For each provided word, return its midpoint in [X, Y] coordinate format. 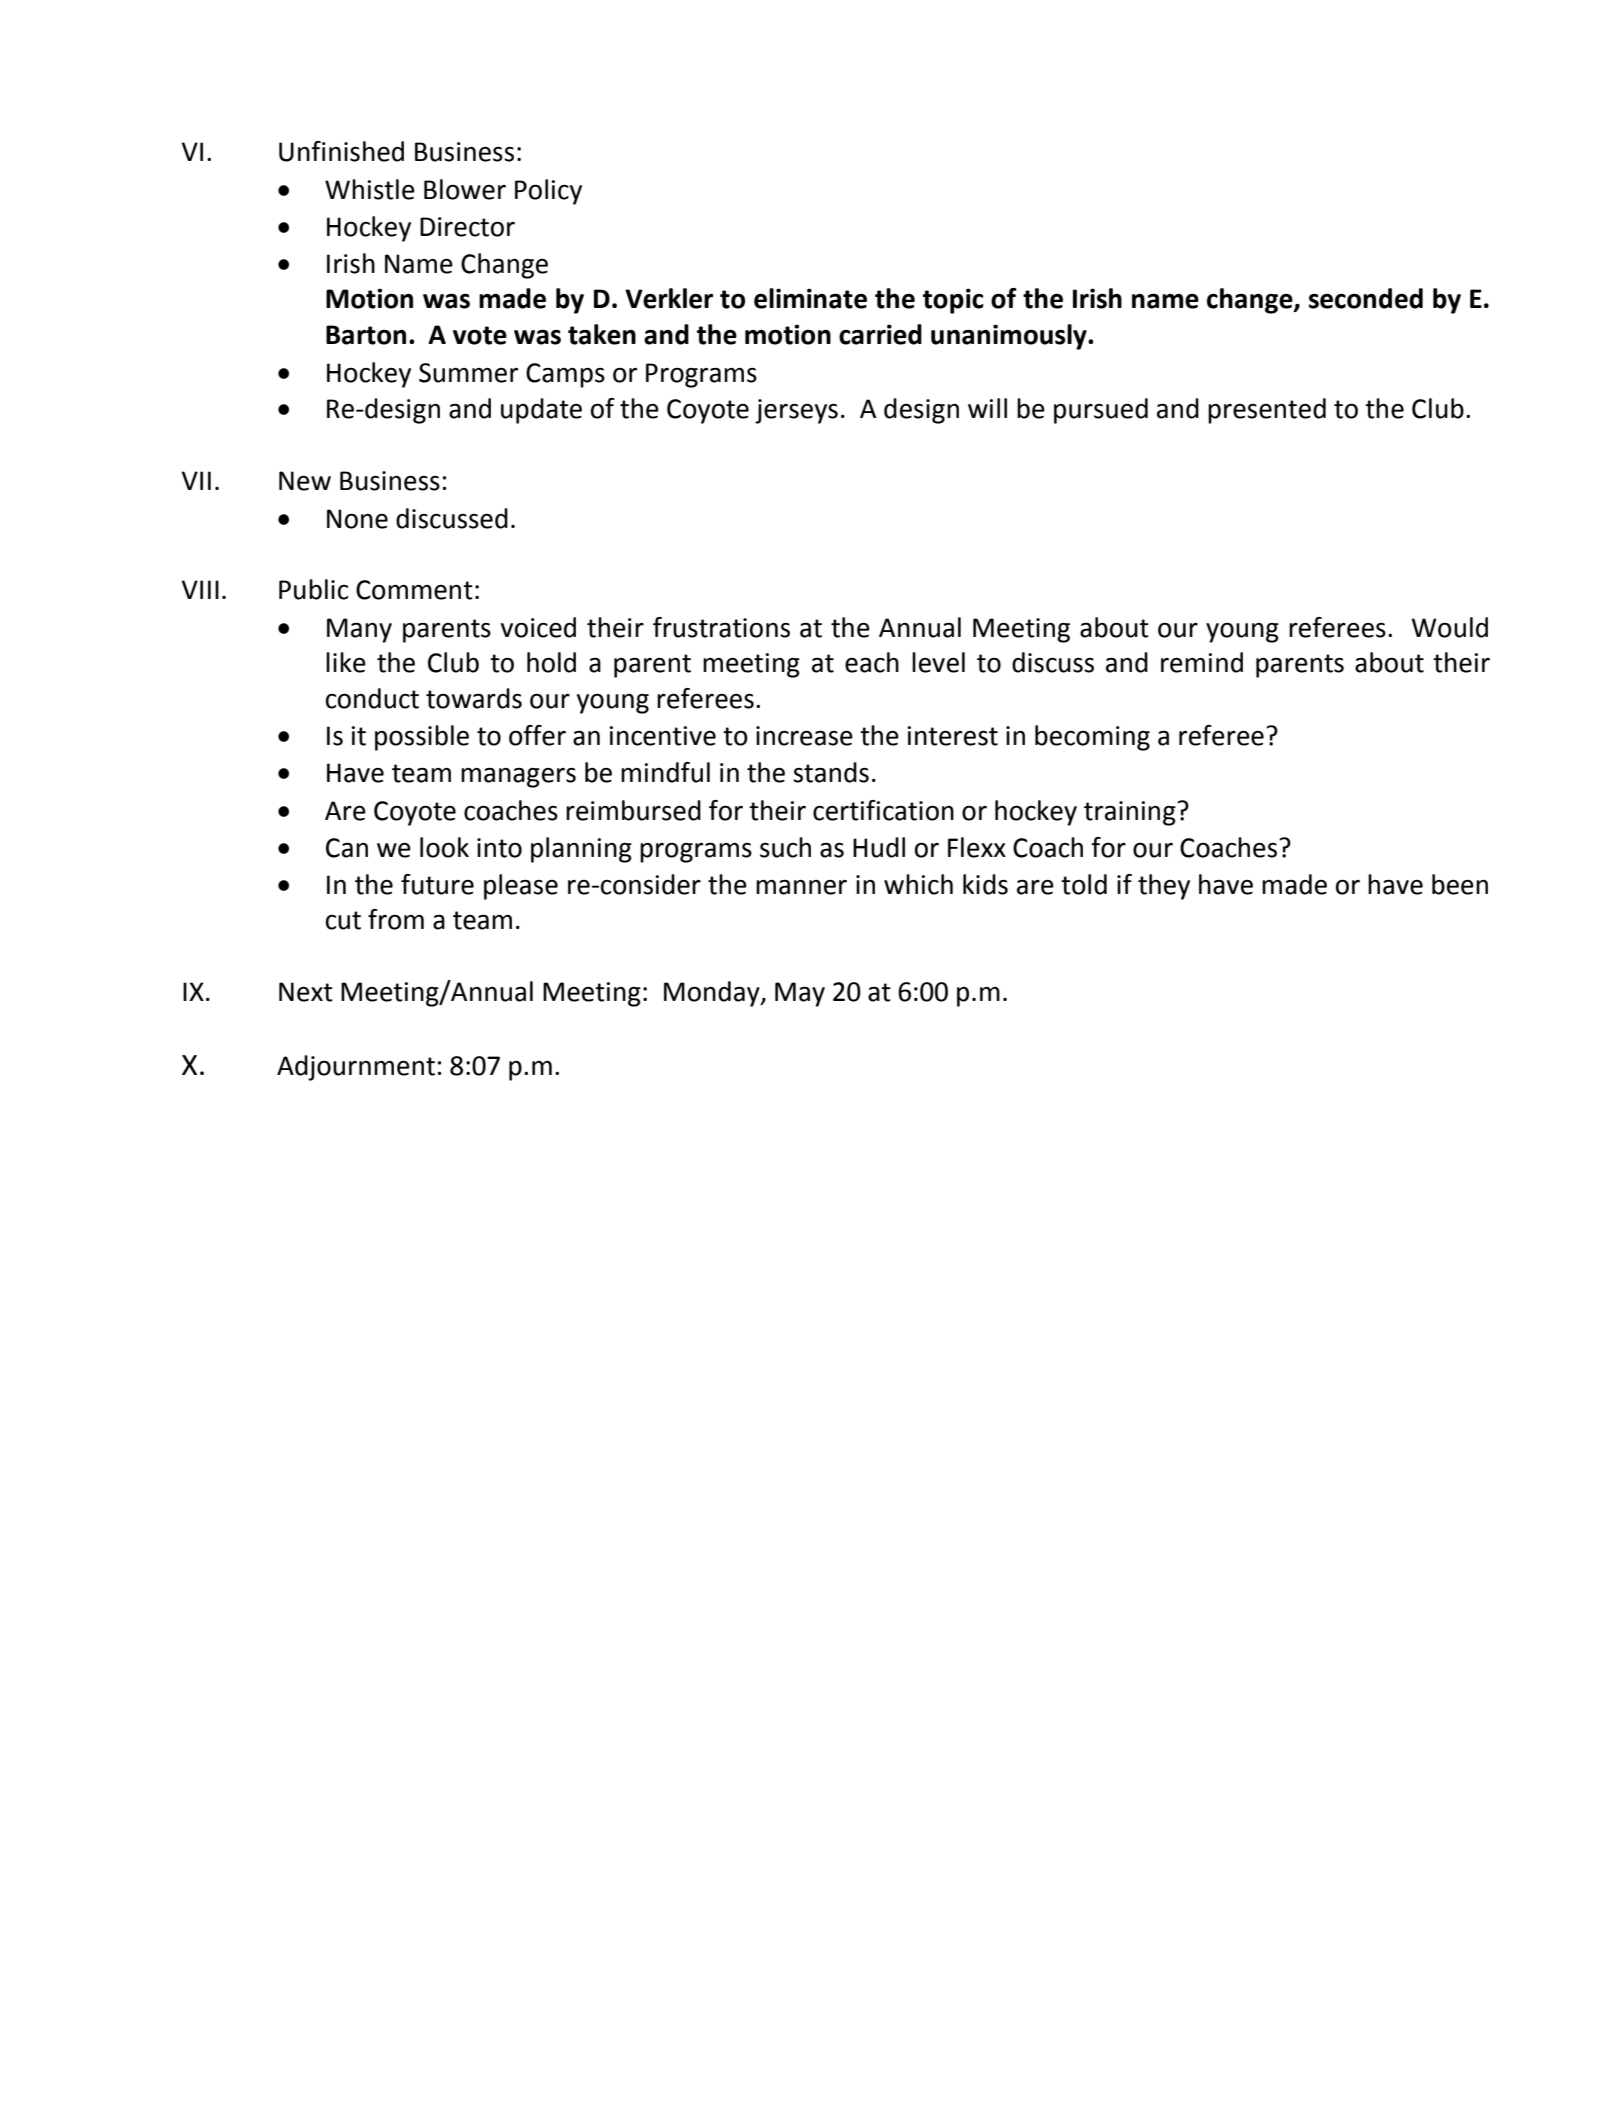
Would [1450, 627]
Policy [548, 192]
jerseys [796, 411]
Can [347, 848]
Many [359, 630]
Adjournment [356, 1068]
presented [1267, 411]
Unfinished [341, 151]
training [1131, 813]
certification [883, 810]
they [1164, 887]
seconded [1366, 298]
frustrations [721, 627]
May [800, 994]
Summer [468, 373]
